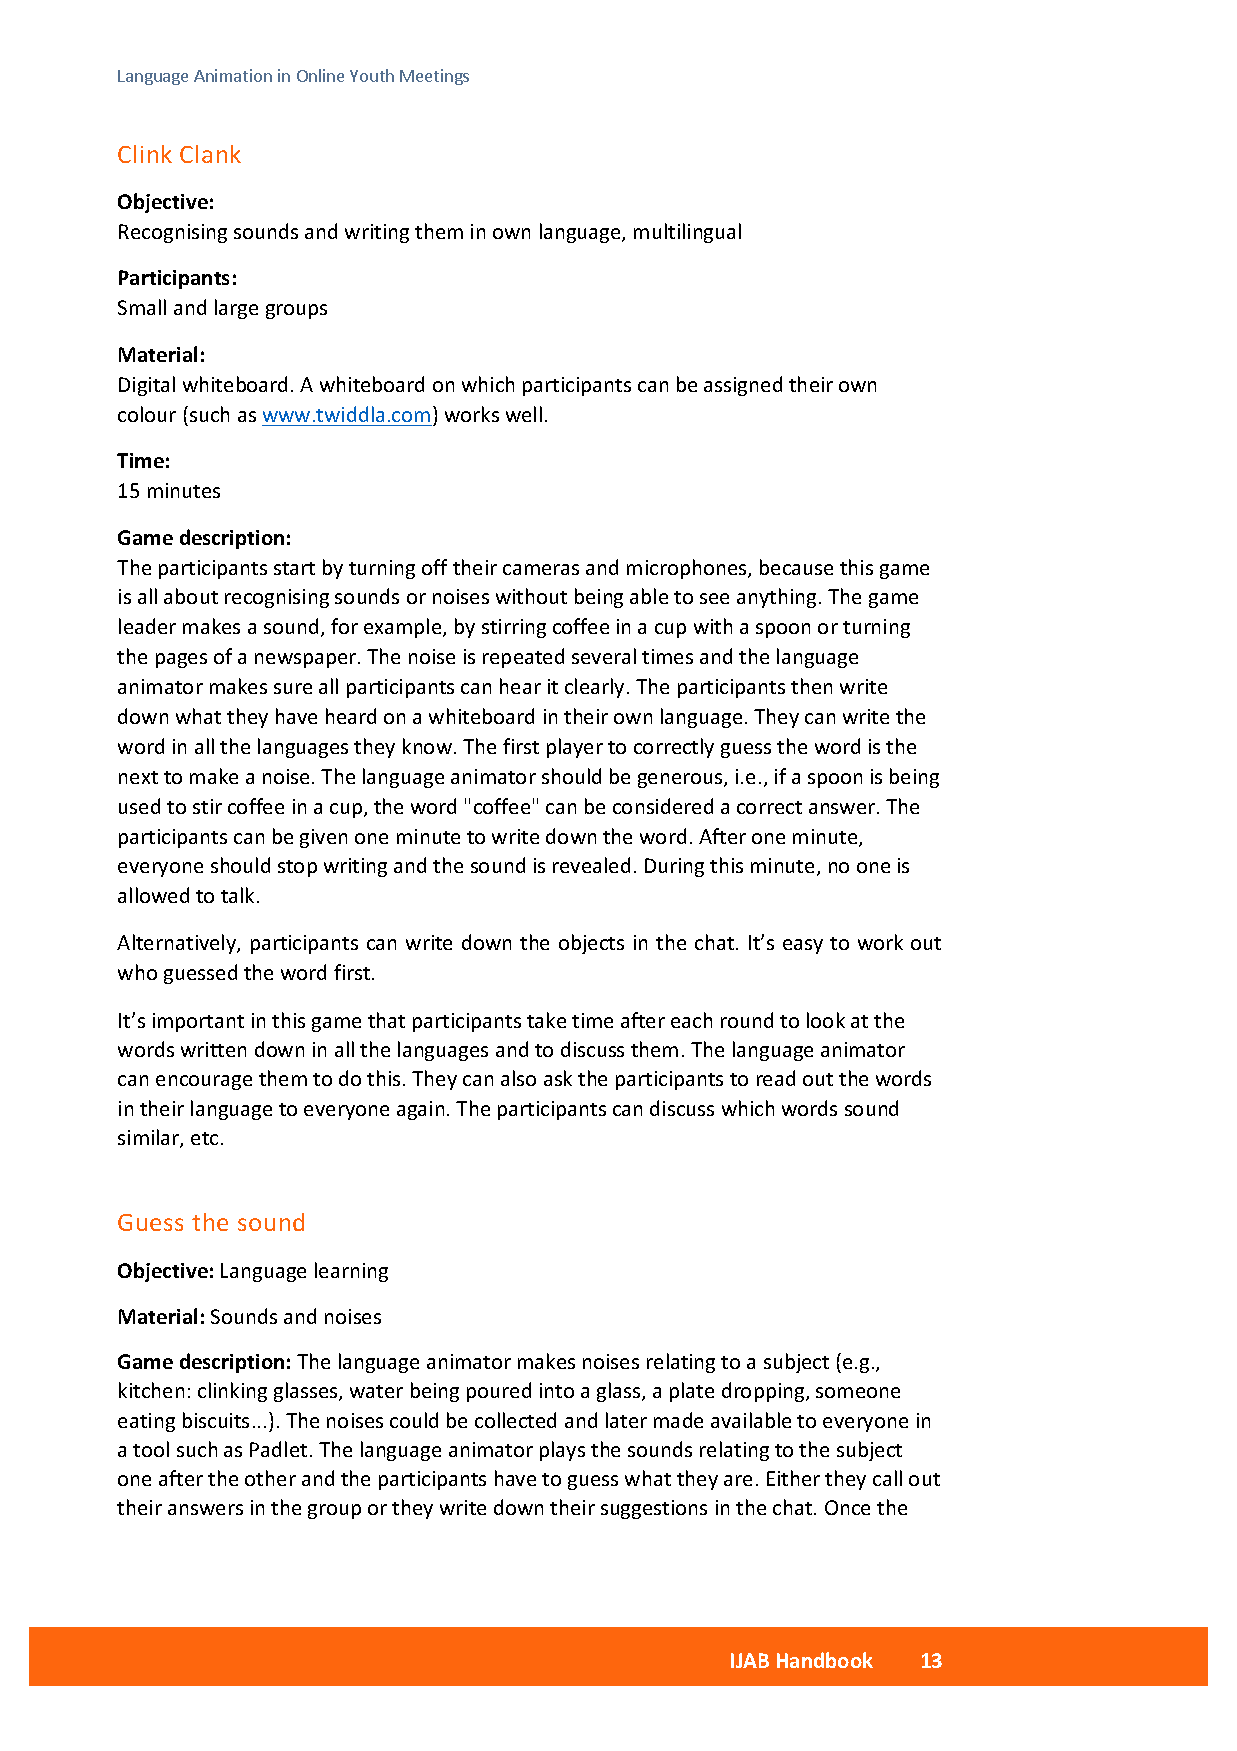 The width and height of the screenshot is (1237, 1751). I want to click on etc, so click(204, 1138).
